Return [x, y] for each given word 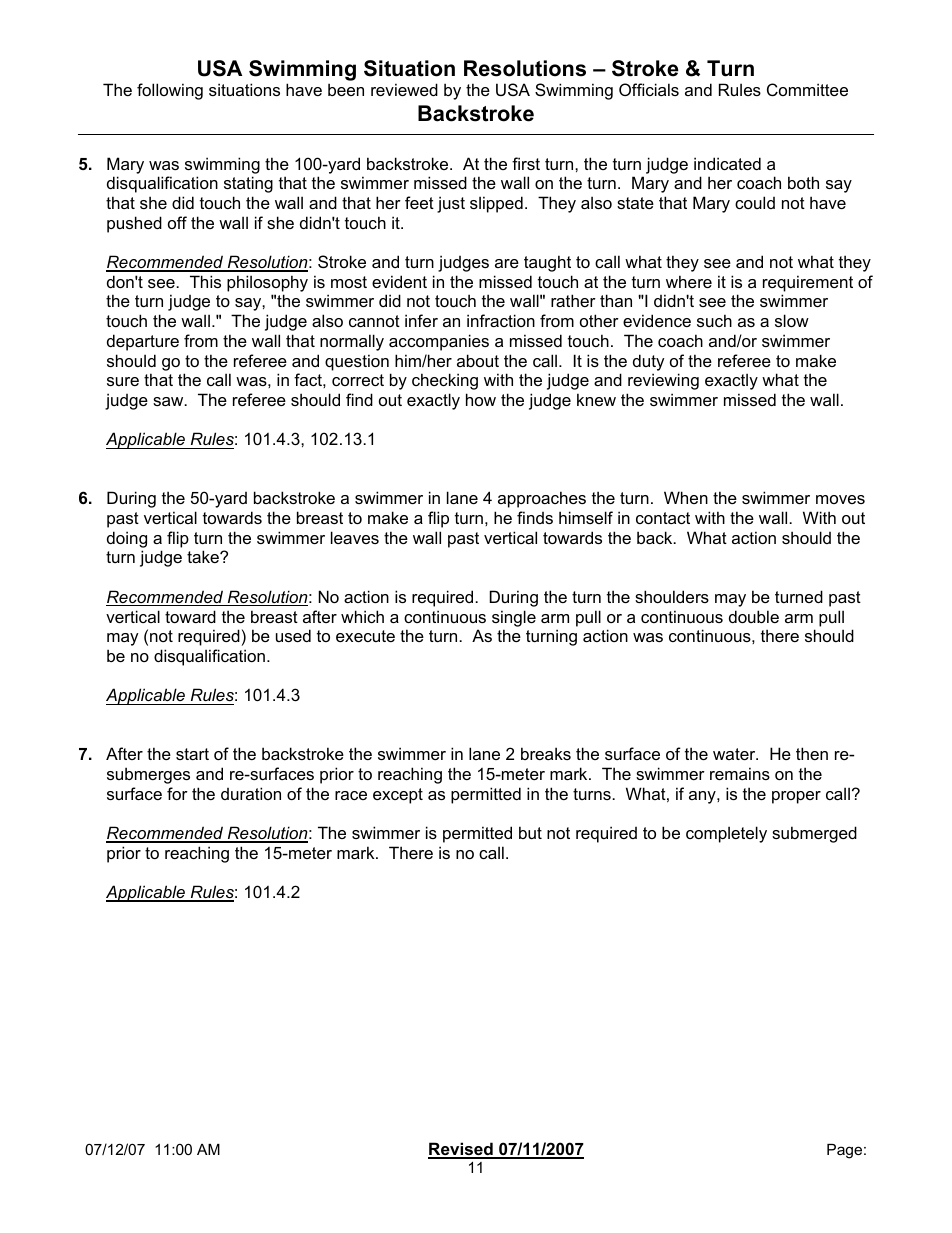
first [526, 163]
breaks [546, 753]
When [686, 497]
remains [740, 773]
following [170, 91]
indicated [727, 163]
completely [726, 834]
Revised [461, 1150]
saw [169, 401]
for [177, 793]
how [481, 399]
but [530, 832]
